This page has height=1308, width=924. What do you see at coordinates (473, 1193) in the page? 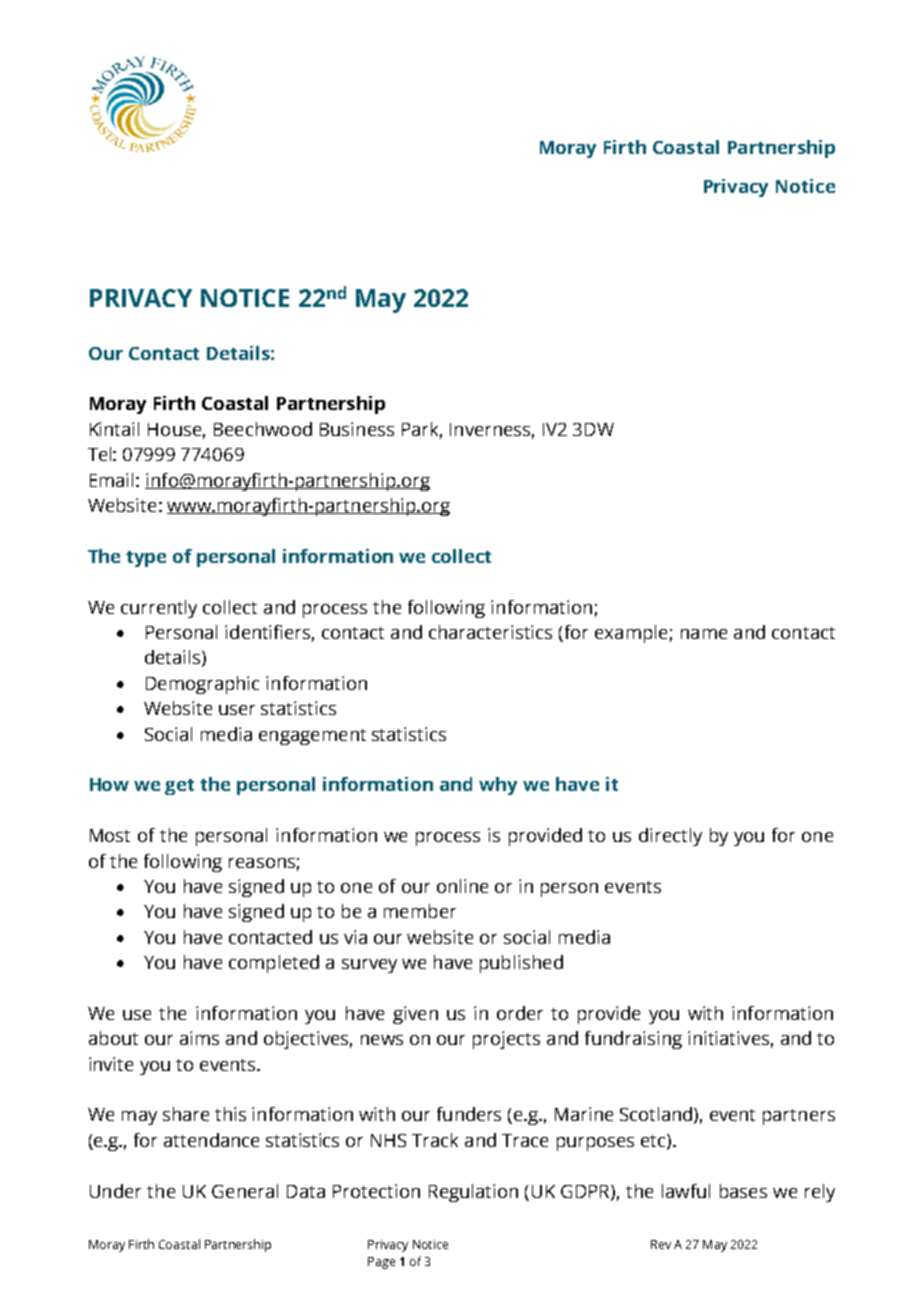
I see `Regulation` at bounding box center [473, 1193].
